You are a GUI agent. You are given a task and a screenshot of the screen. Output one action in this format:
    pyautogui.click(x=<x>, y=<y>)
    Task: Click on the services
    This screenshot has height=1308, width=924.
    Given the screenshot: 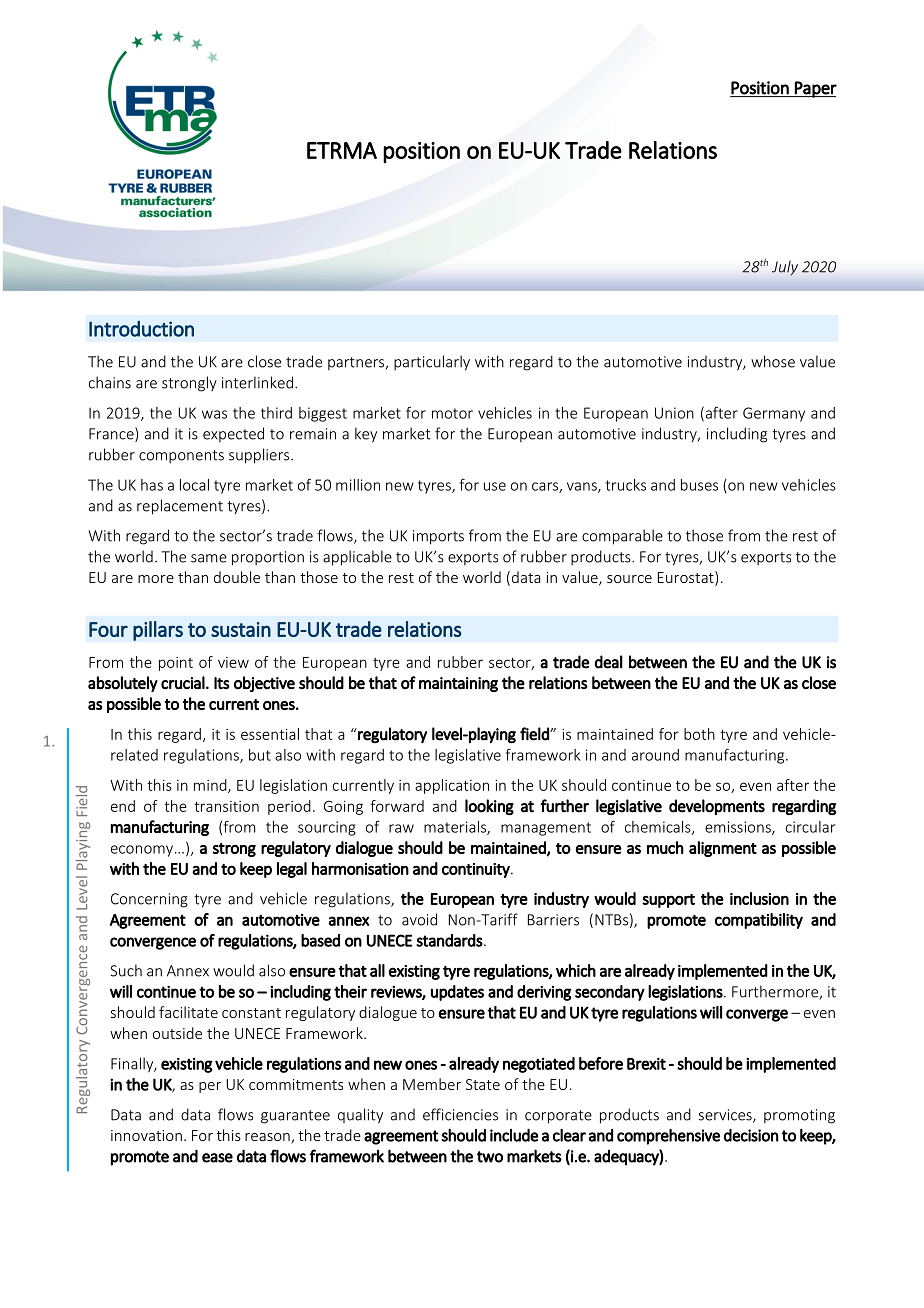 What is the action you would take?
    pyautogui.click(x=726, y=1116)
